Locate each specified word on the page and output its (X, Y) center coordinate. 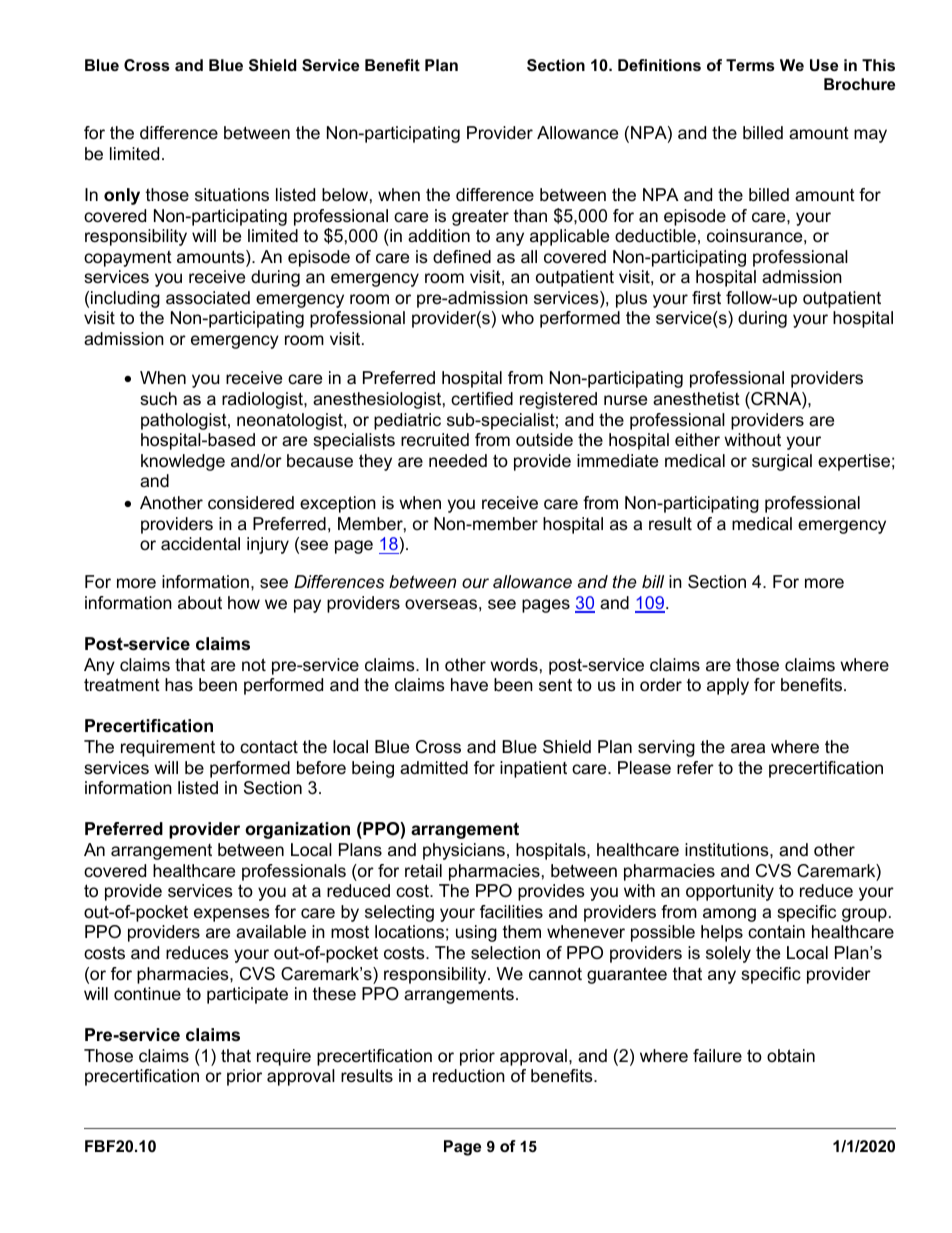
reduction (469, 1076)
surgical (782, 462)
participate (247, 995)
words (514, 665)
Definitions (659, 65)
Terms (750, 65)
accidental (200, 544)
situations (232, 194)
